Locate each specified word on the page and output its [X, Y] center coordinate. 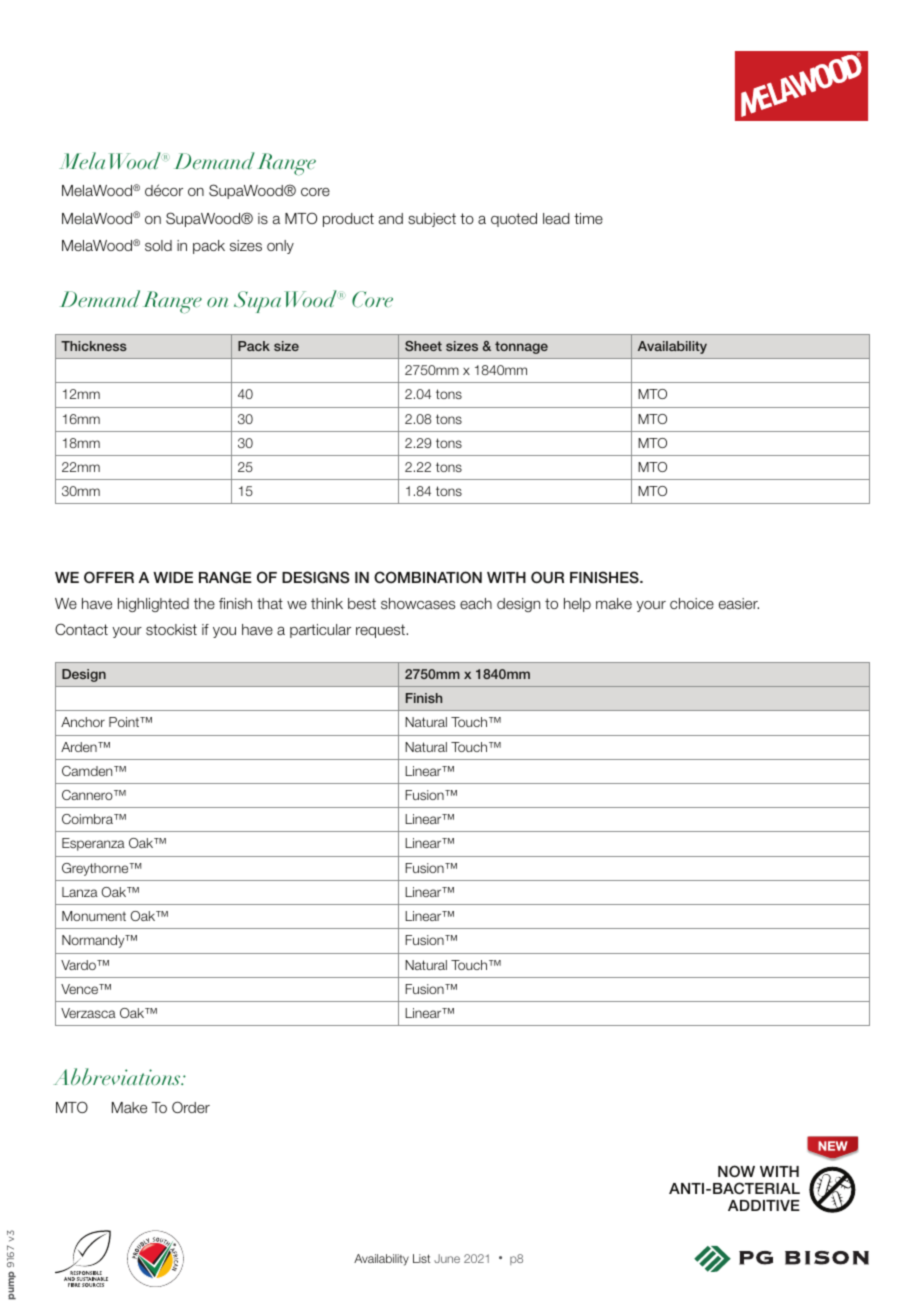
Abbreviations [118, 1077]
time [588, 218]
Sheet [423, 346]
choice [692, 603]
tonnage [521, 347]
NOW [736, 1171]
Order [191, 1107]
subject [432, 220]
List [421, 1258]
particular [320, 631]
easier [739, 604]
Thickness [94, 346]
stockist [171, 630]
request [381, 631]
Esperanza [93, 844]
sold [158, 245]
